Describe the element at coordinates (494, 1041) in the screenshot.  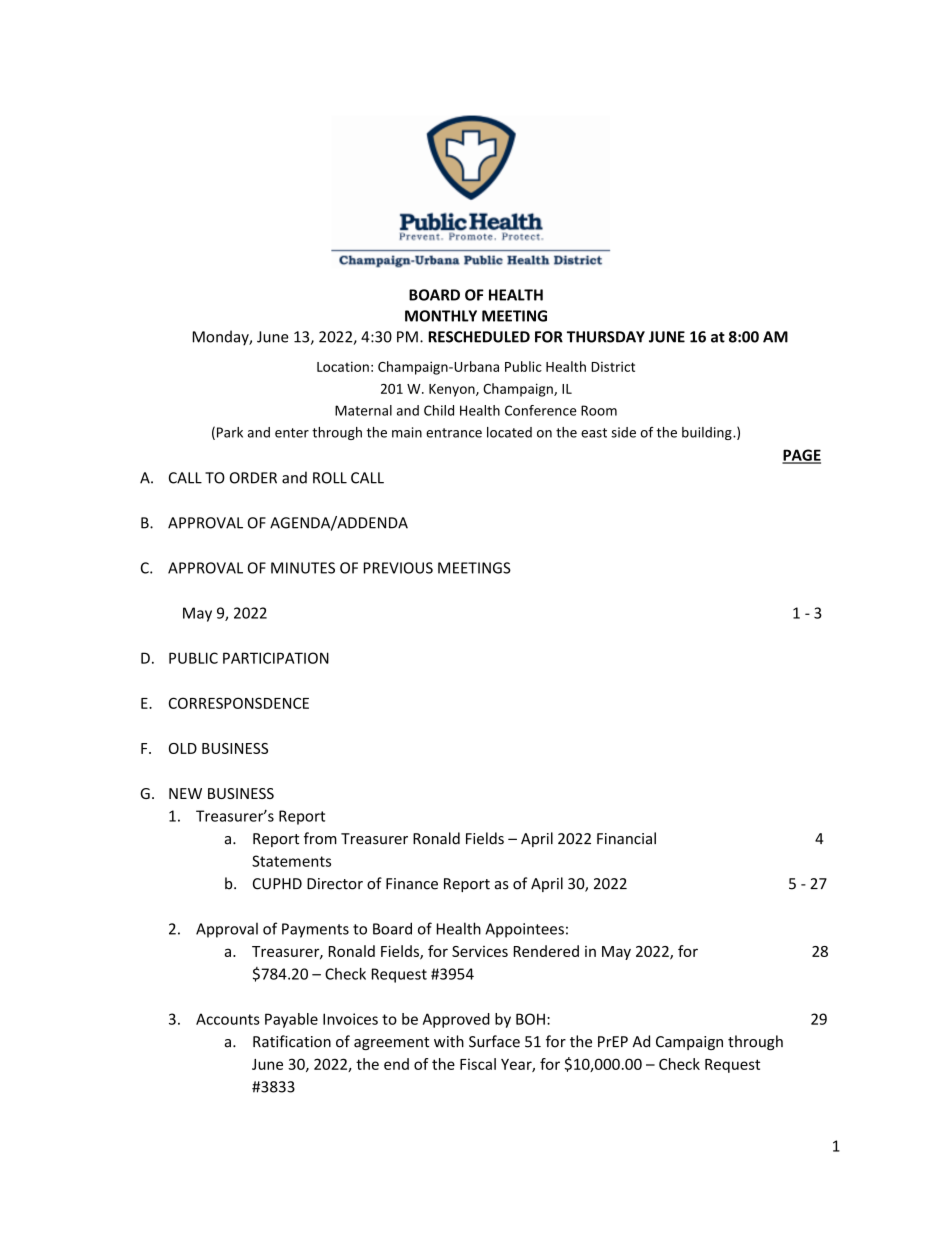
I see `Surface` at that location.
